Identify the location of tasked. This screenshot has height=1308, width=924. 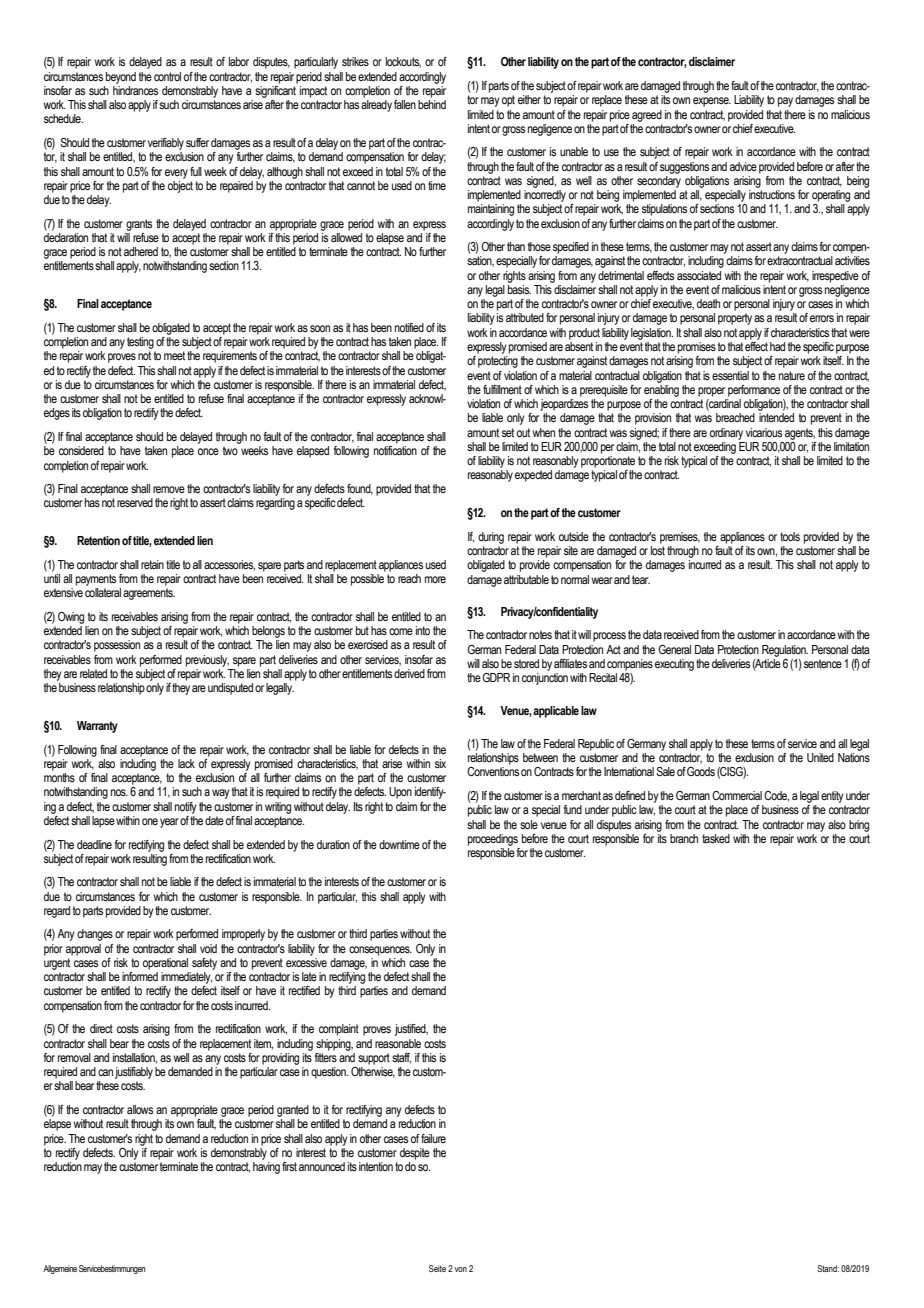
(716, 838).
